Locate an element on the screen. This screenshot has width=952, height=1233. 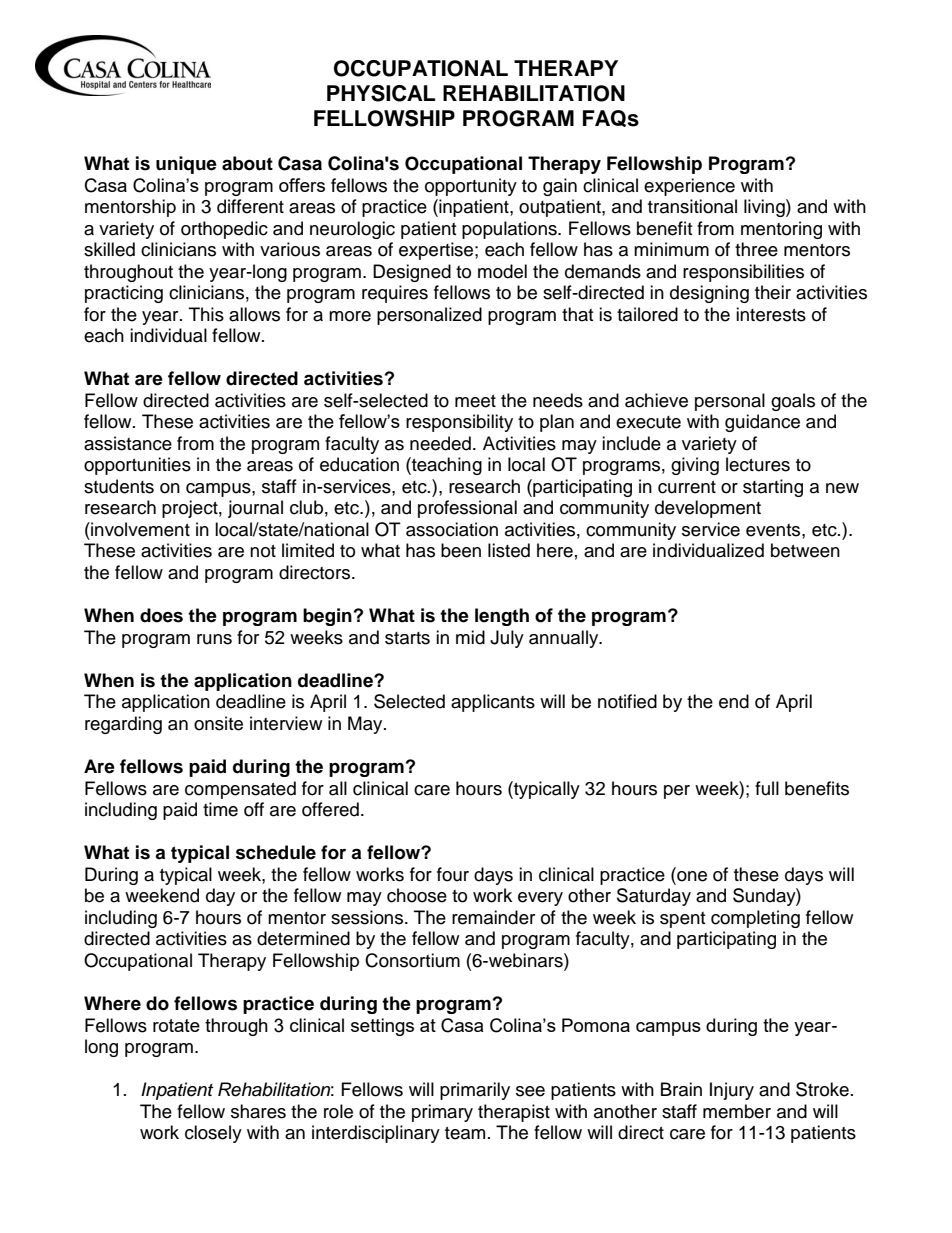
opportunities is located at coordinates (137, 466).
